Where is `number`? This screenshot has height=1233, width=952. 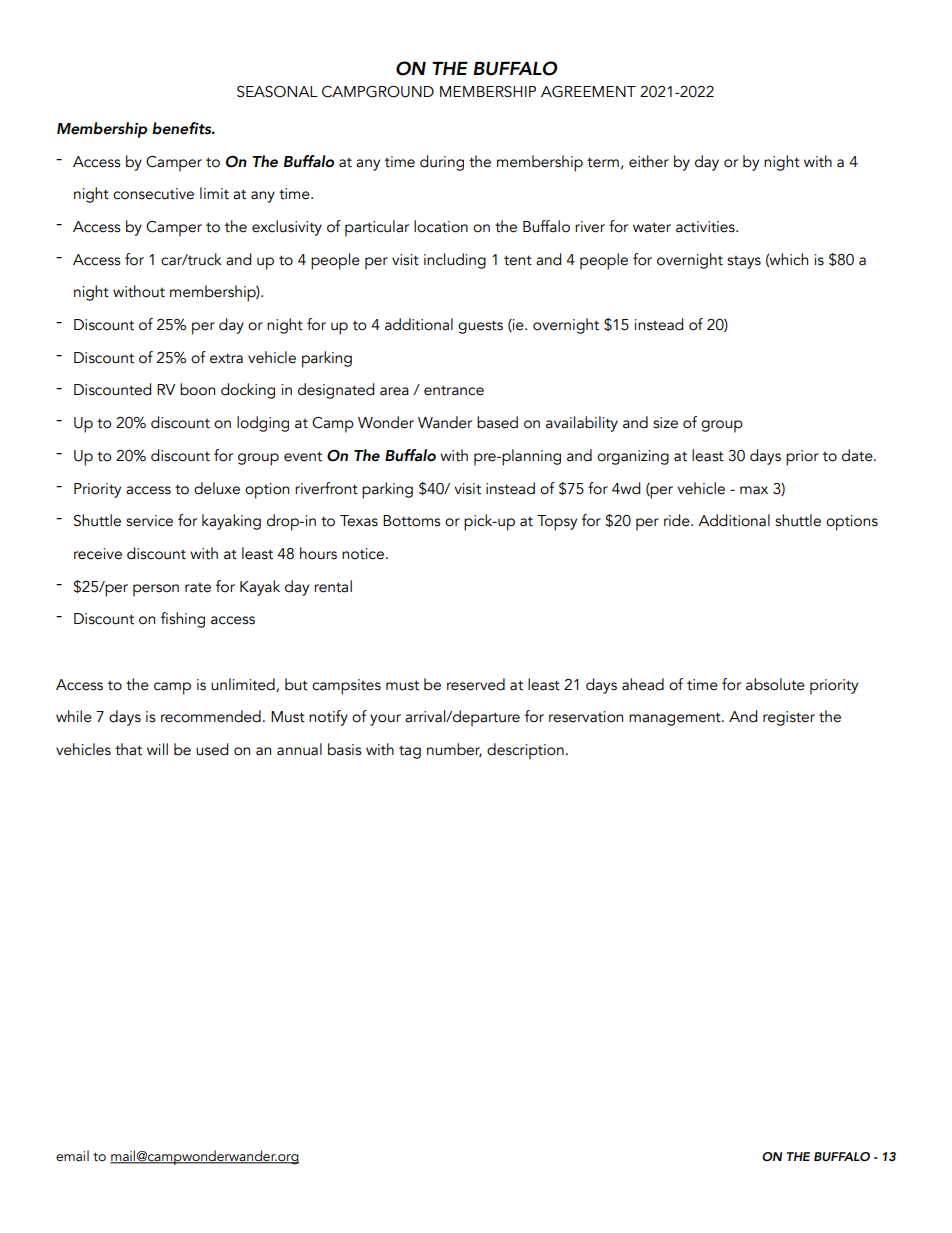
number is located at coordinates (454, 750).
